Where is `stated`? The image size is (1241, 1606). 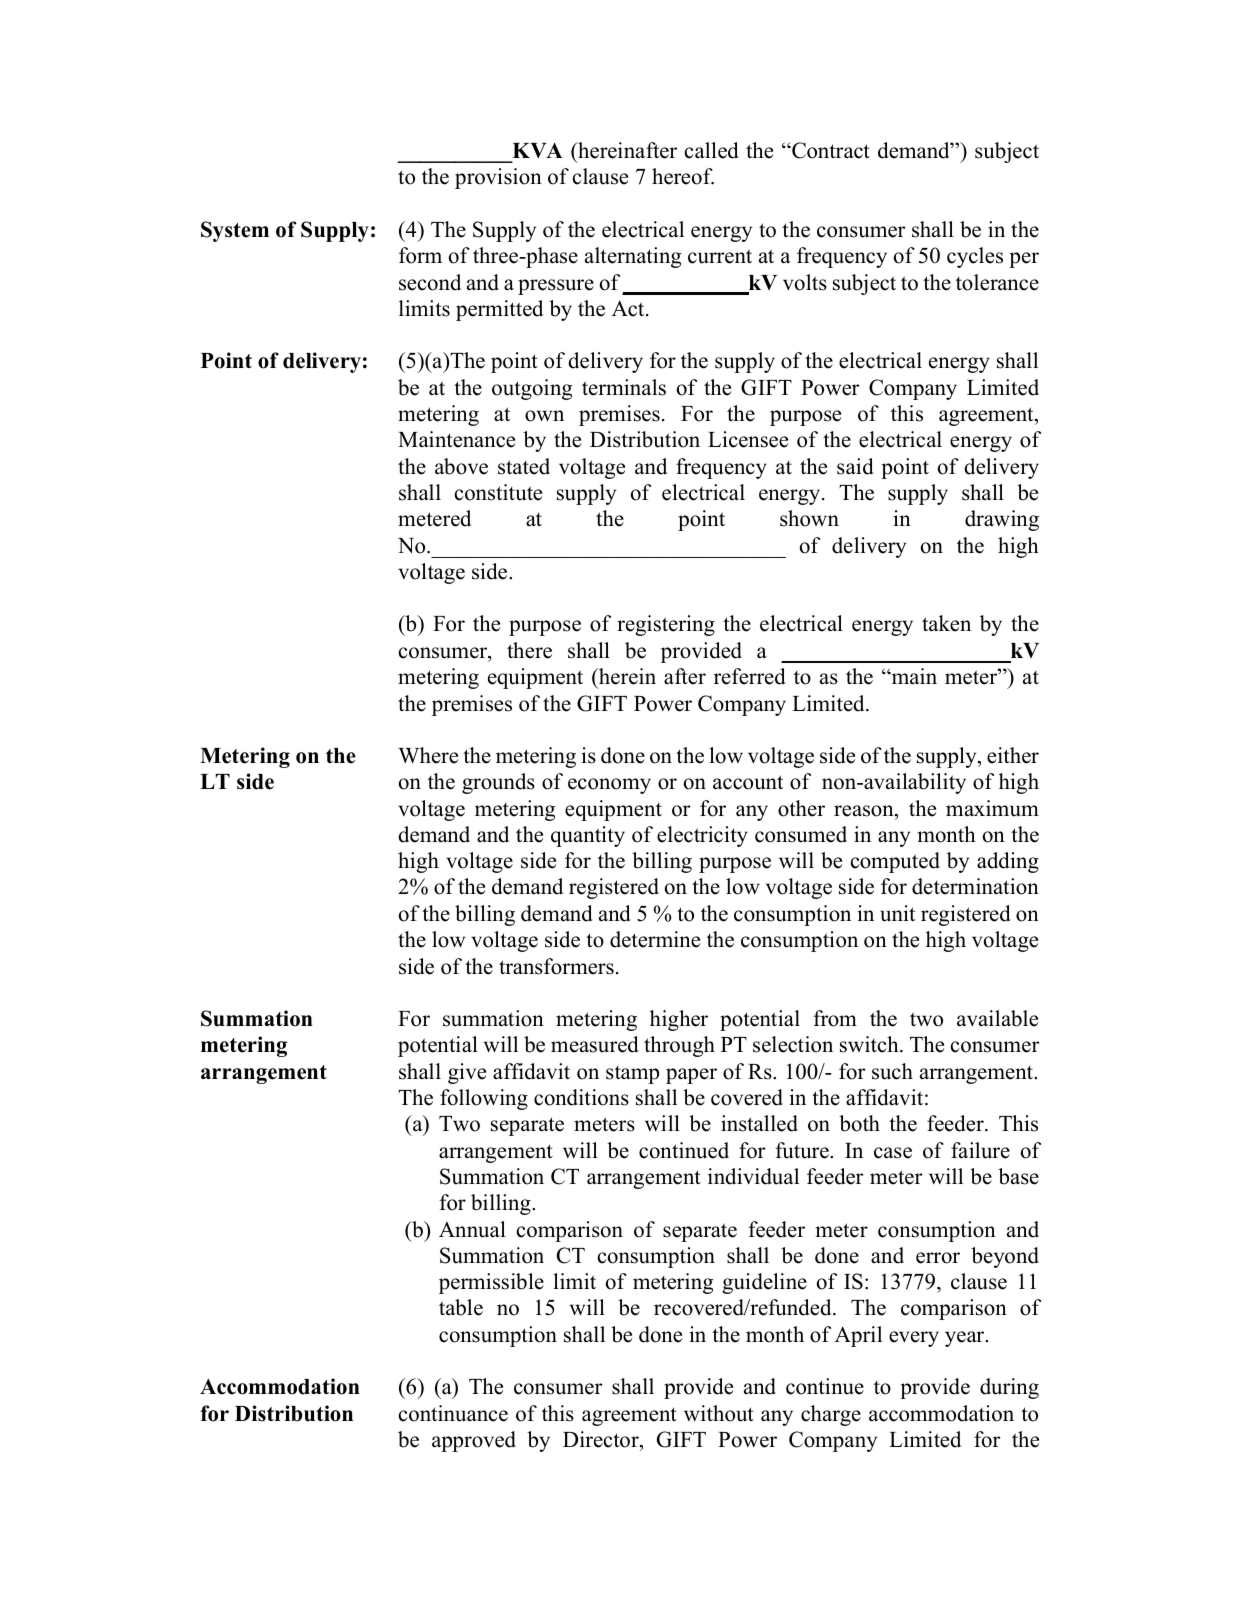
stated is located at coordinates (524, 466).
